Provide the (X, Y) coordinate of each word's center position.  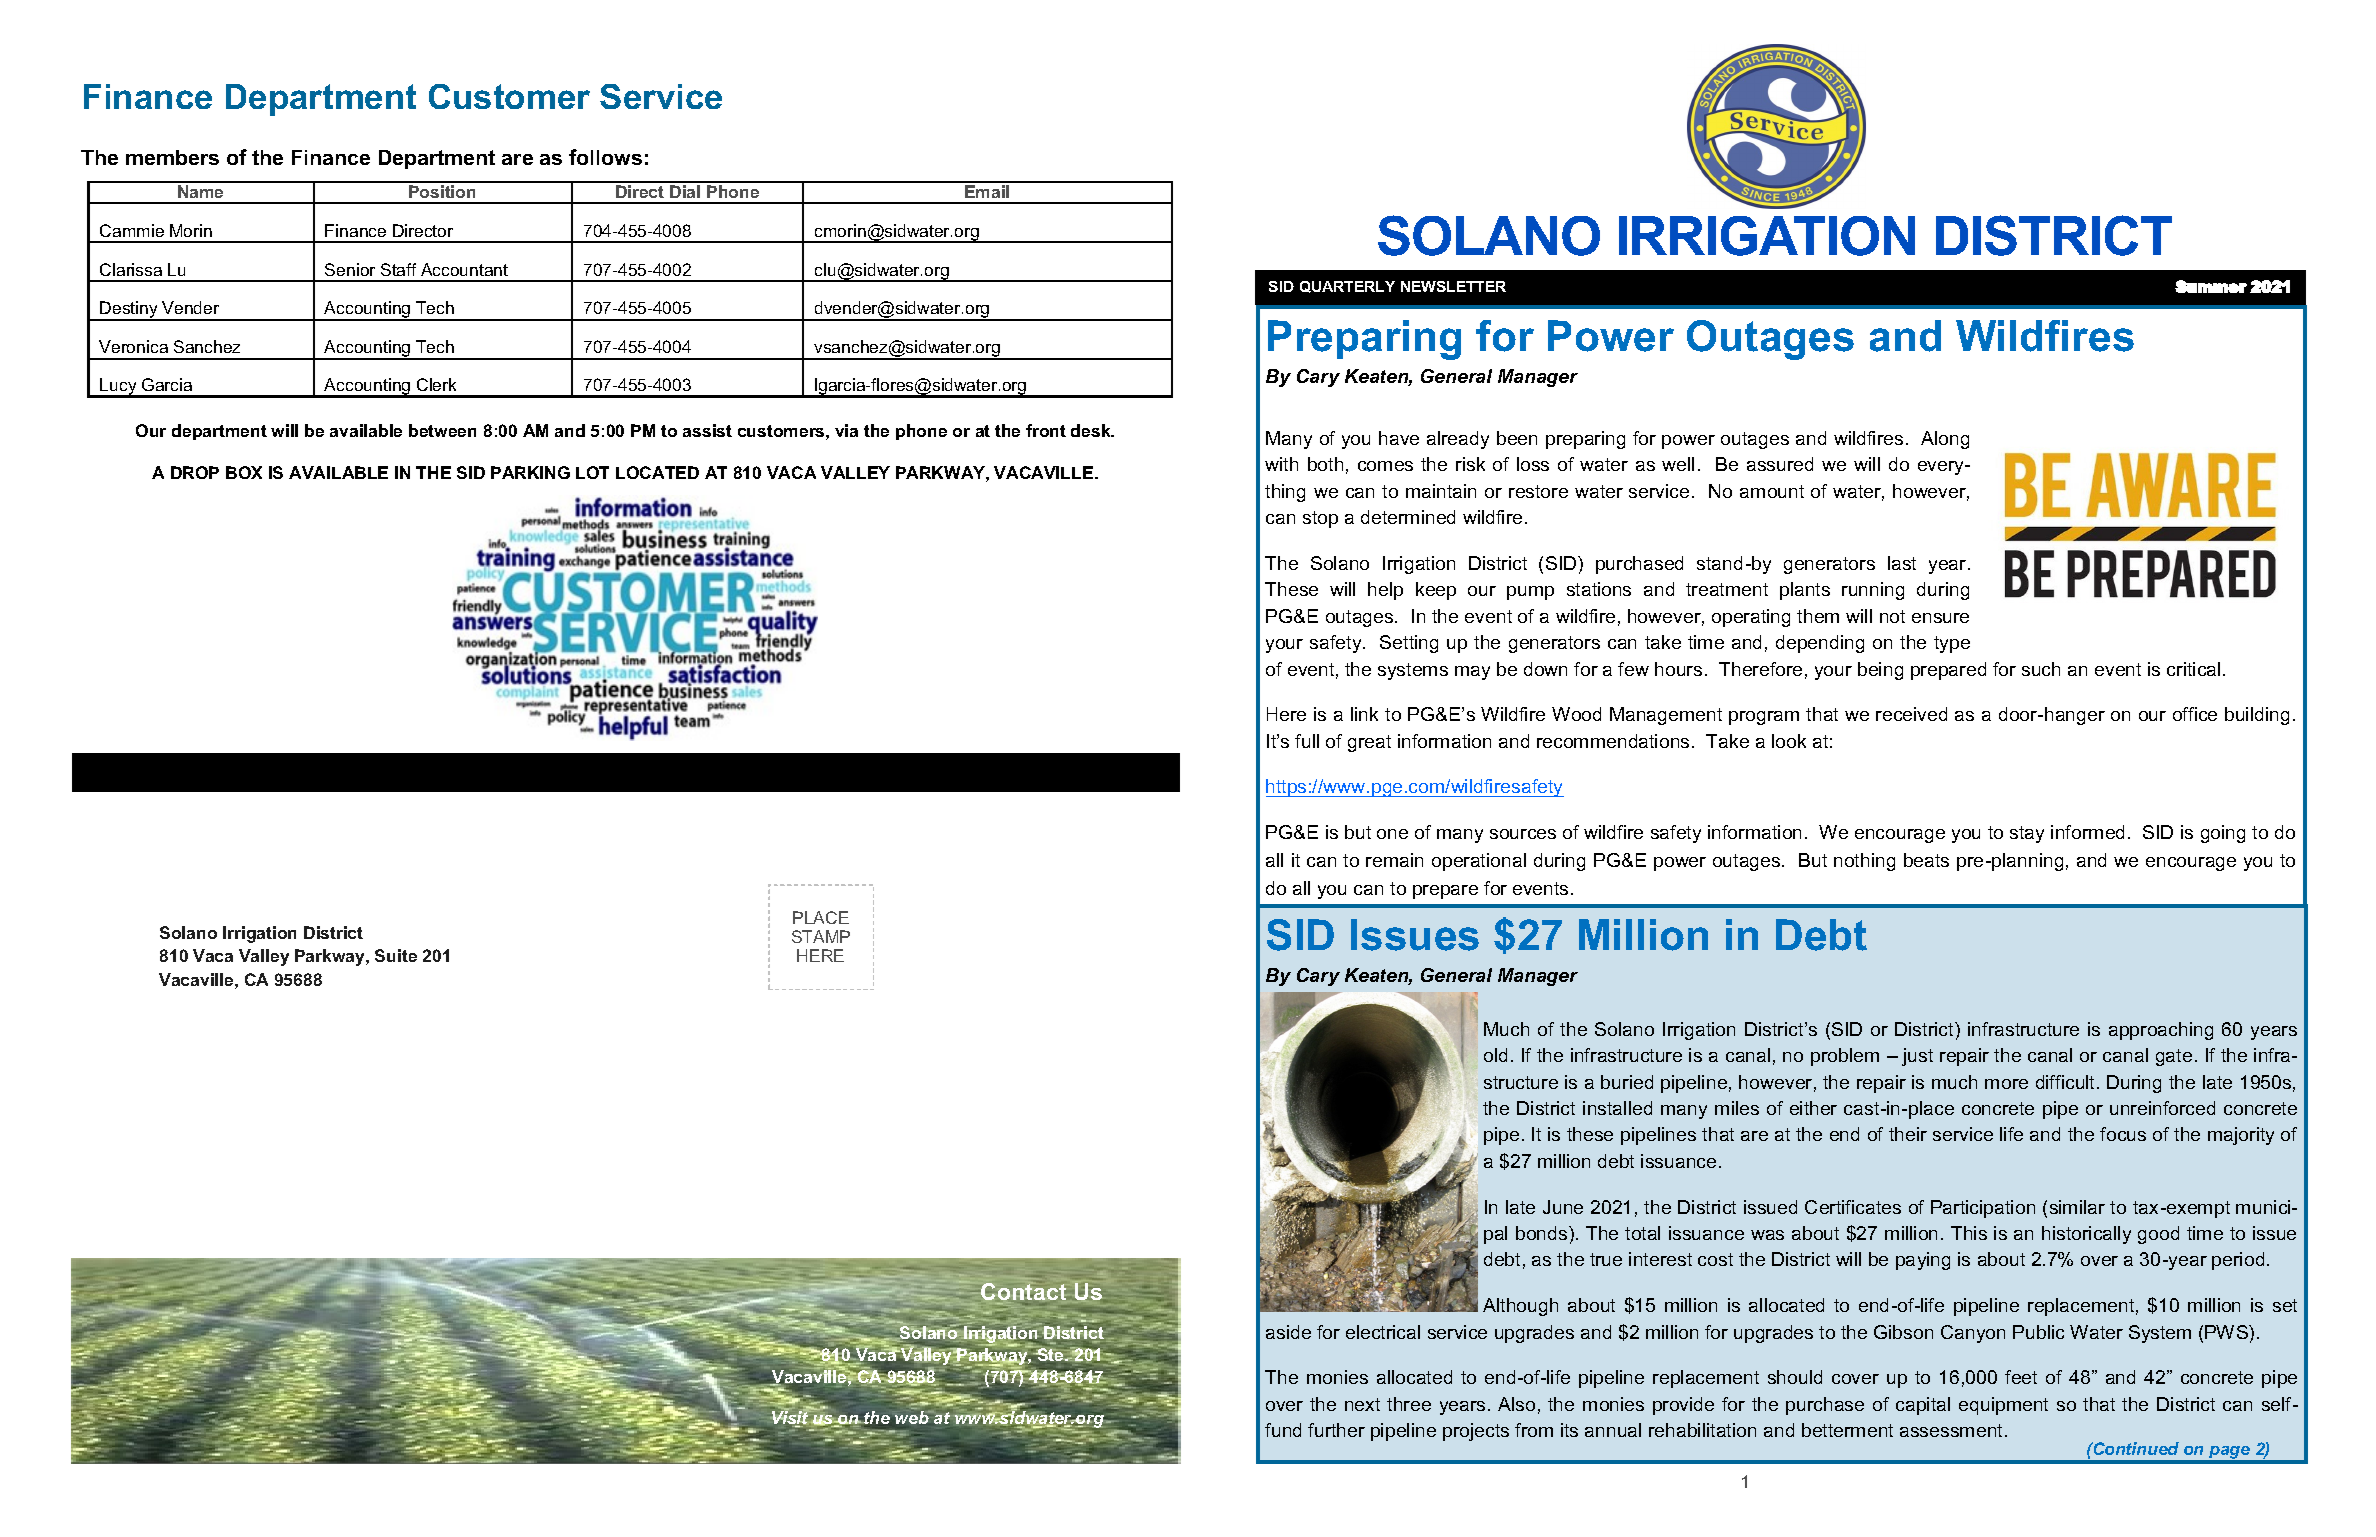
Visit (791, 1419)
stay (2027, 834)
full (1307, 741)
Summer (2211, 286)
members (172, 157)
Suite (396, 955)
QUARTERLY (1347, 287)
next (1362, 1404)
